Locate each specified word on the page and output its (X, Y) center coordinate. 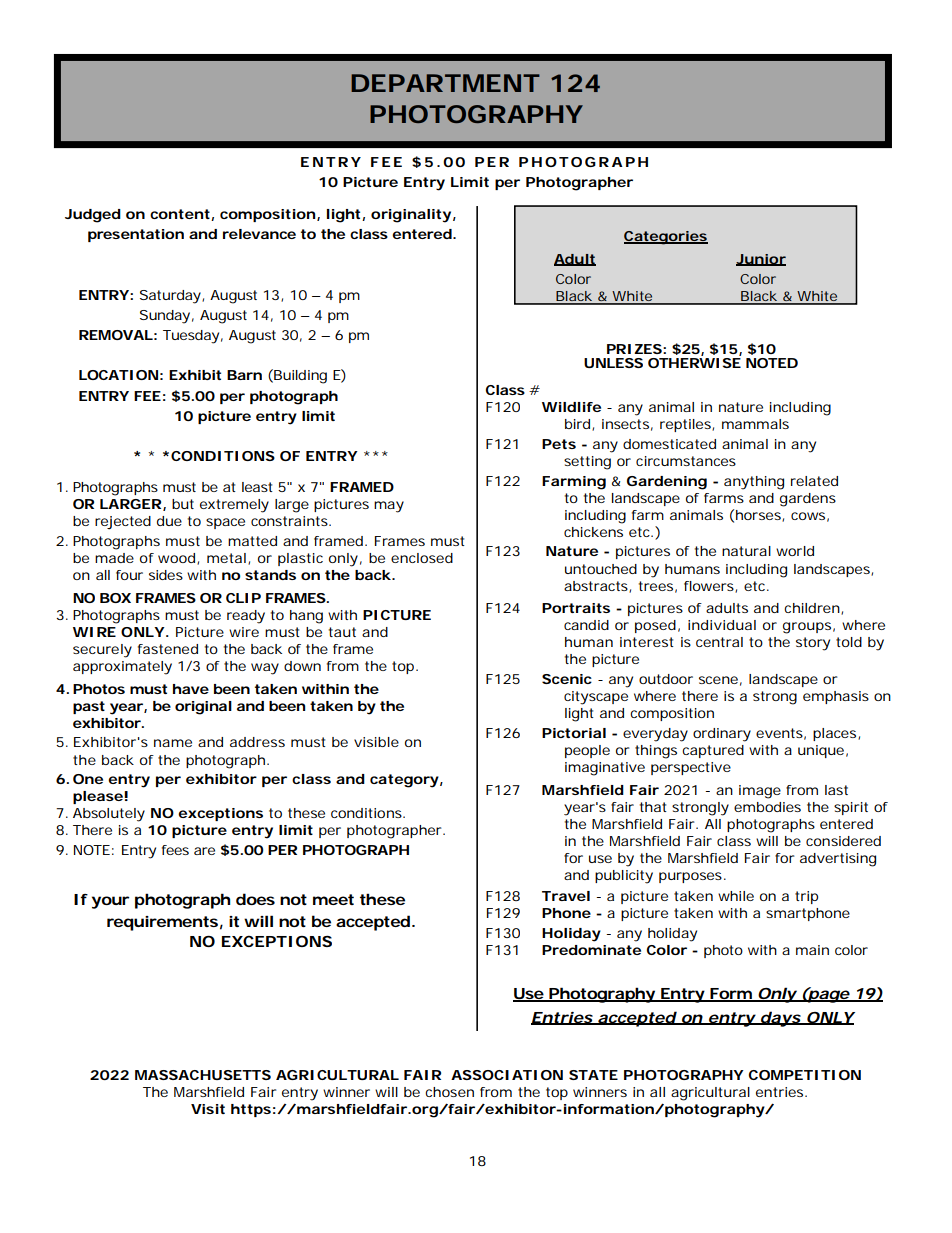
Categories (666, 238)
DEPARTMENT (445, 83)
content (181, 215)
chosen (449, 1092)
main (812, 950)
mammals (755, 424)
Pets (559, 444)
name (173, 743)
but (183, 504)
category (404, 781)
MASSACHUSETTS (203, 1075)
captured (713, 751)
